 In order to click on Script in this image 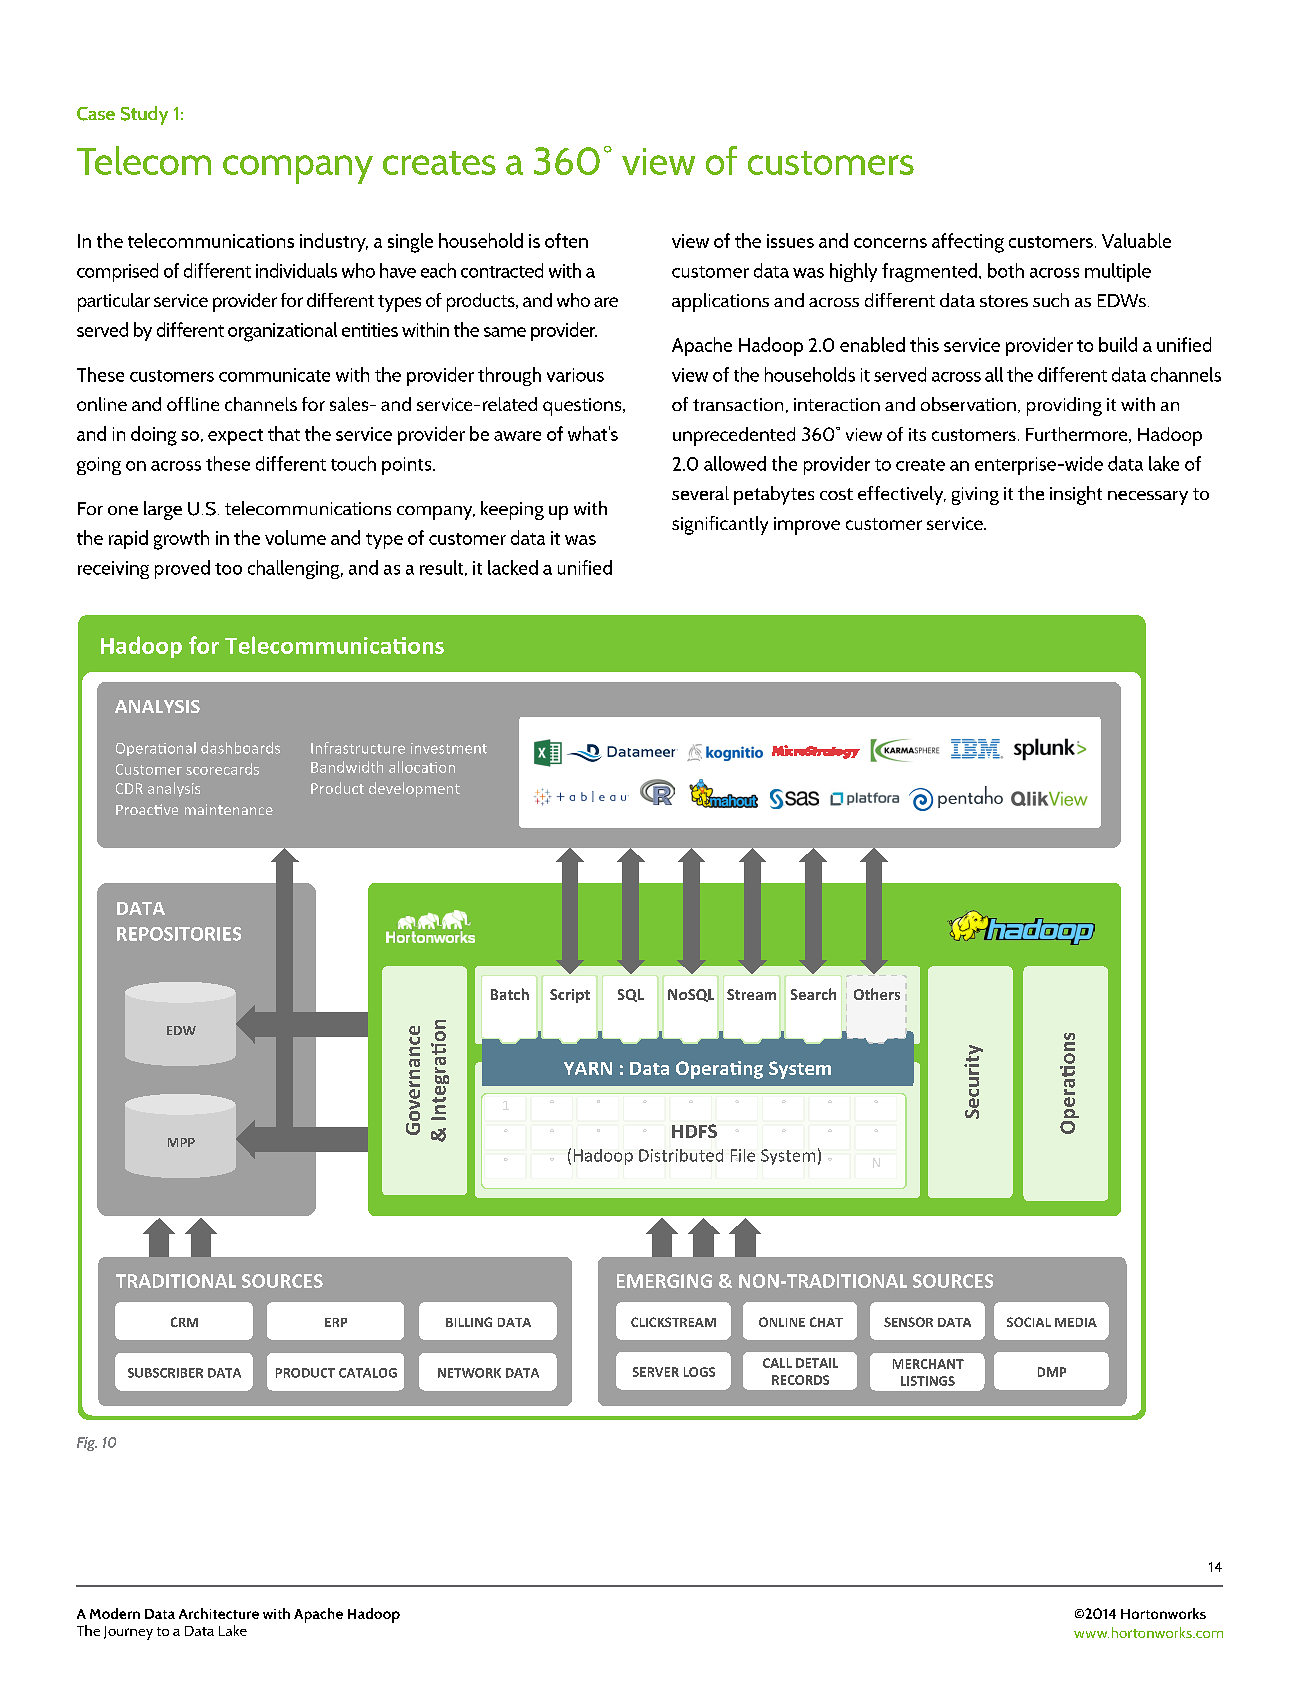, I will do `click(570, 996)`.
